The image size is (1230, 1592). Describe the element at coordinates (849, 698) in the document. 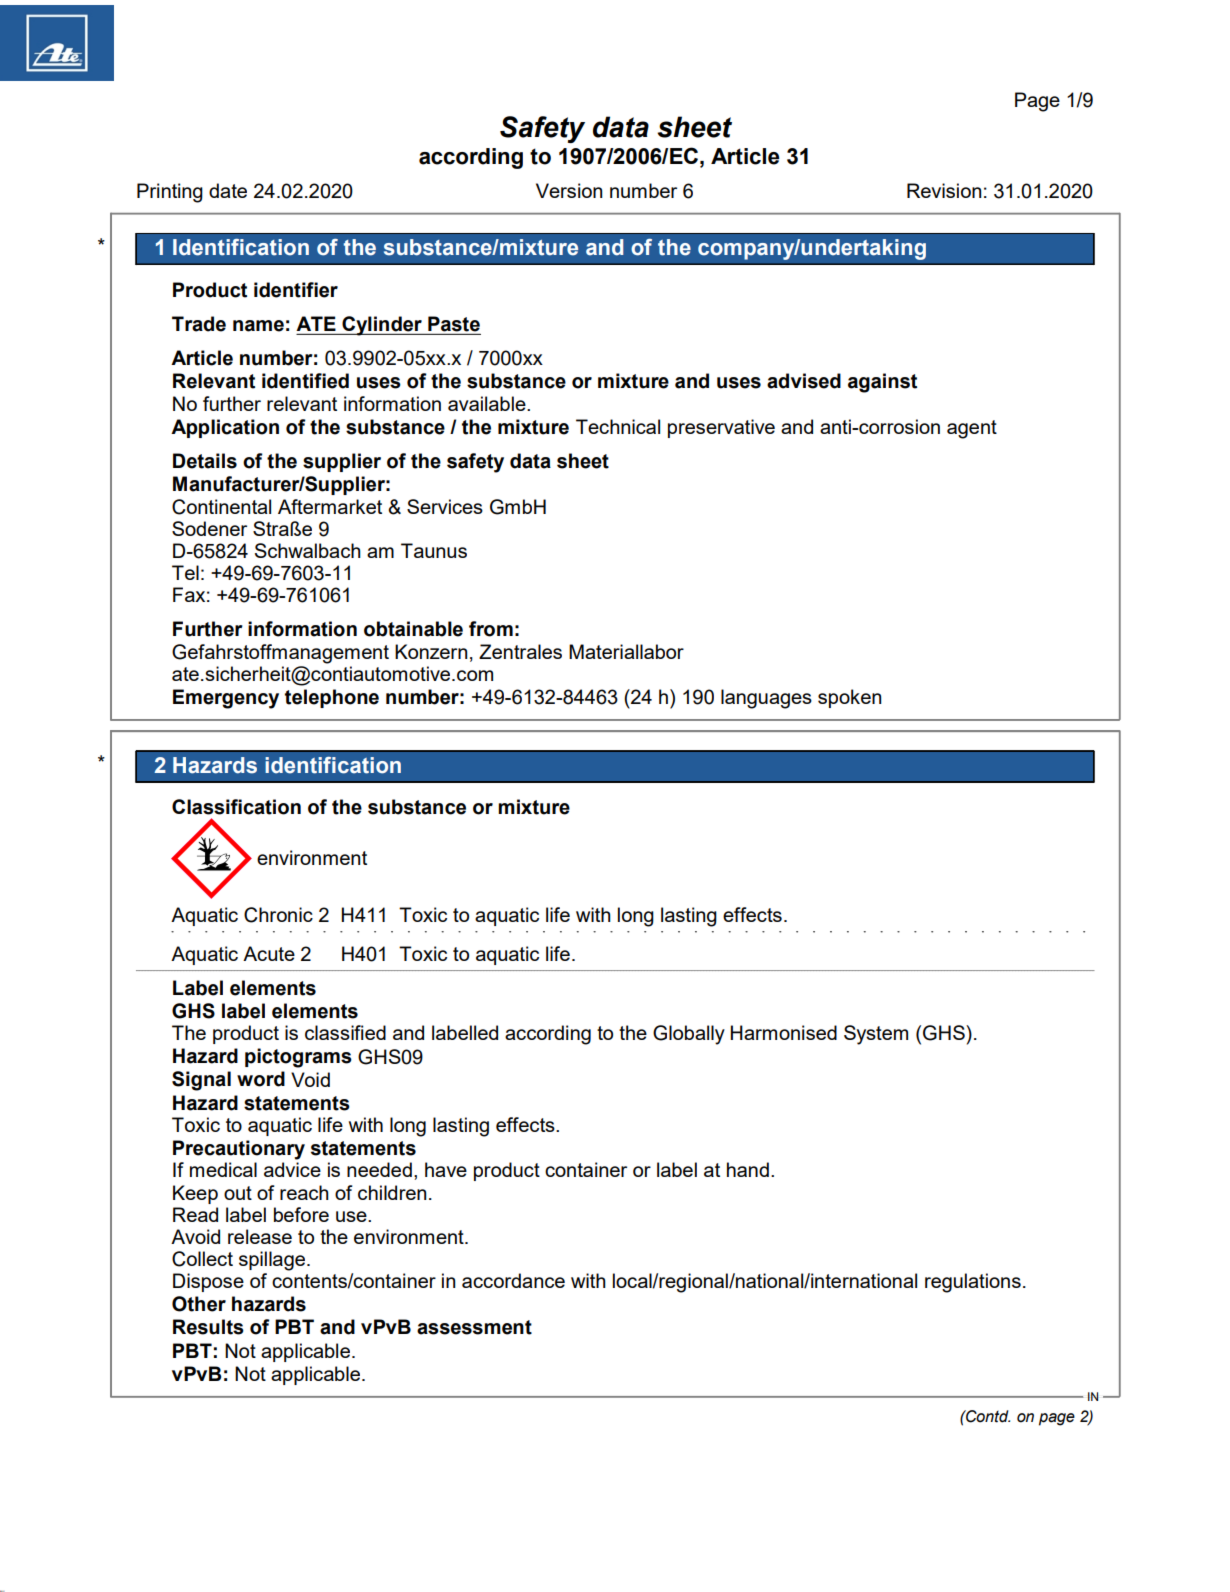

I see `spoken` at that location.
